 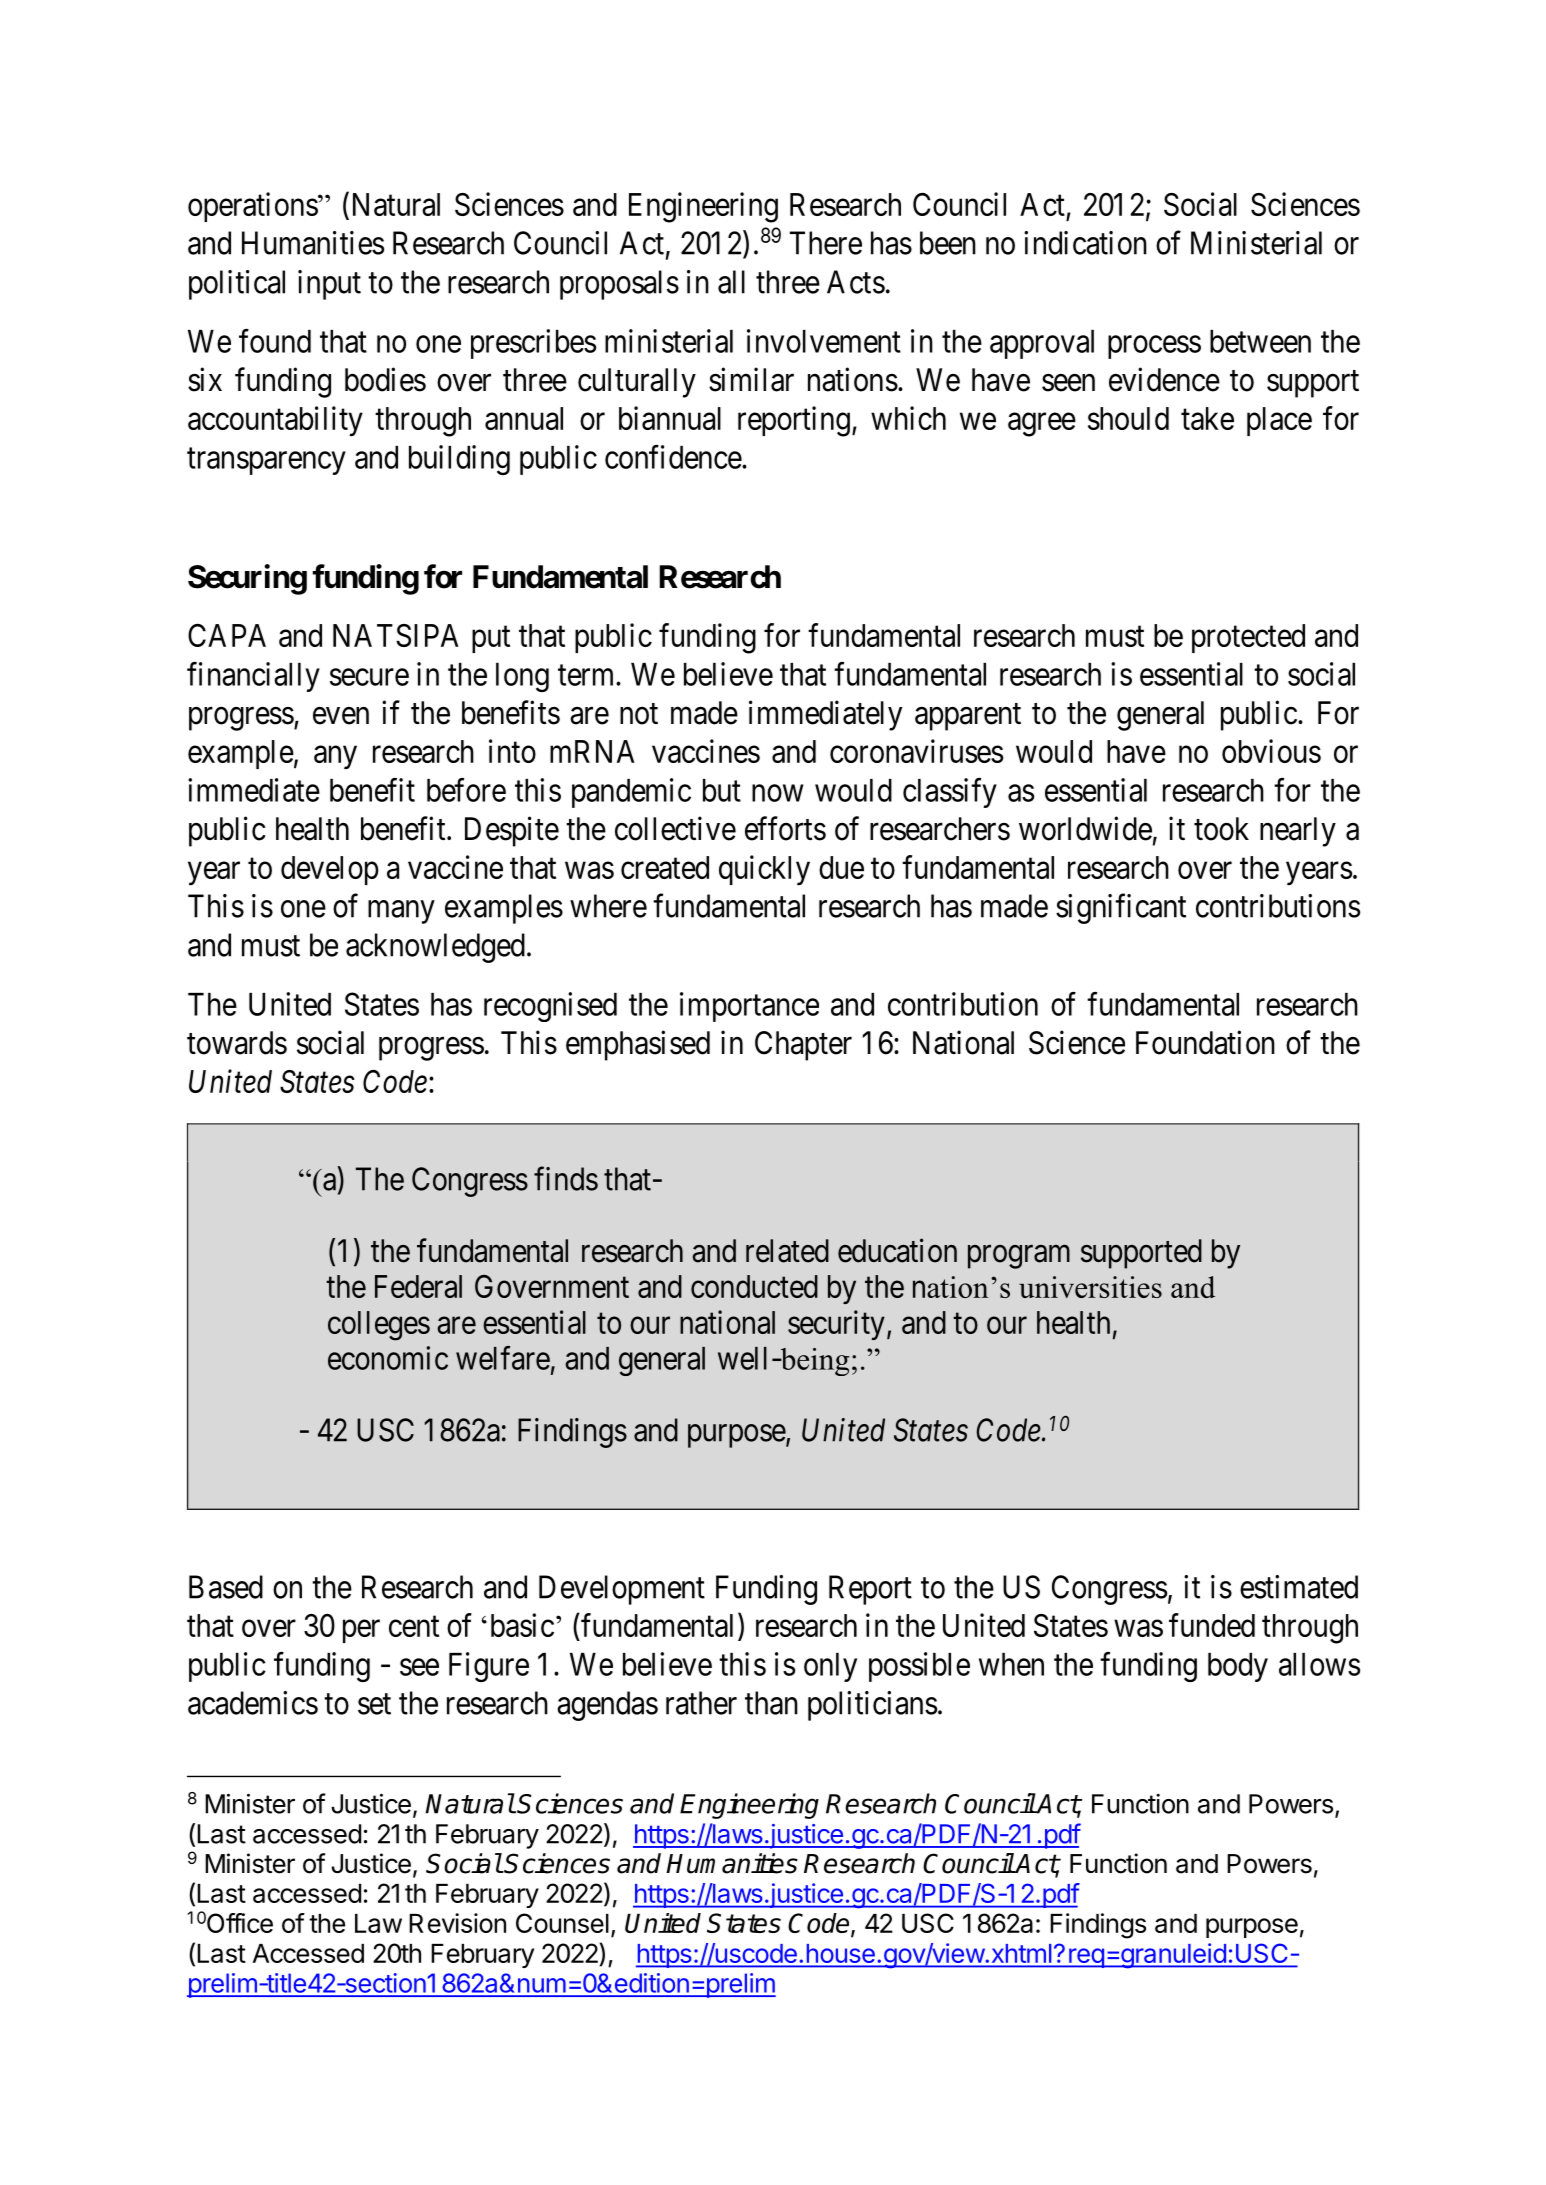 I want to click on even, so click(x=341, y=716).
